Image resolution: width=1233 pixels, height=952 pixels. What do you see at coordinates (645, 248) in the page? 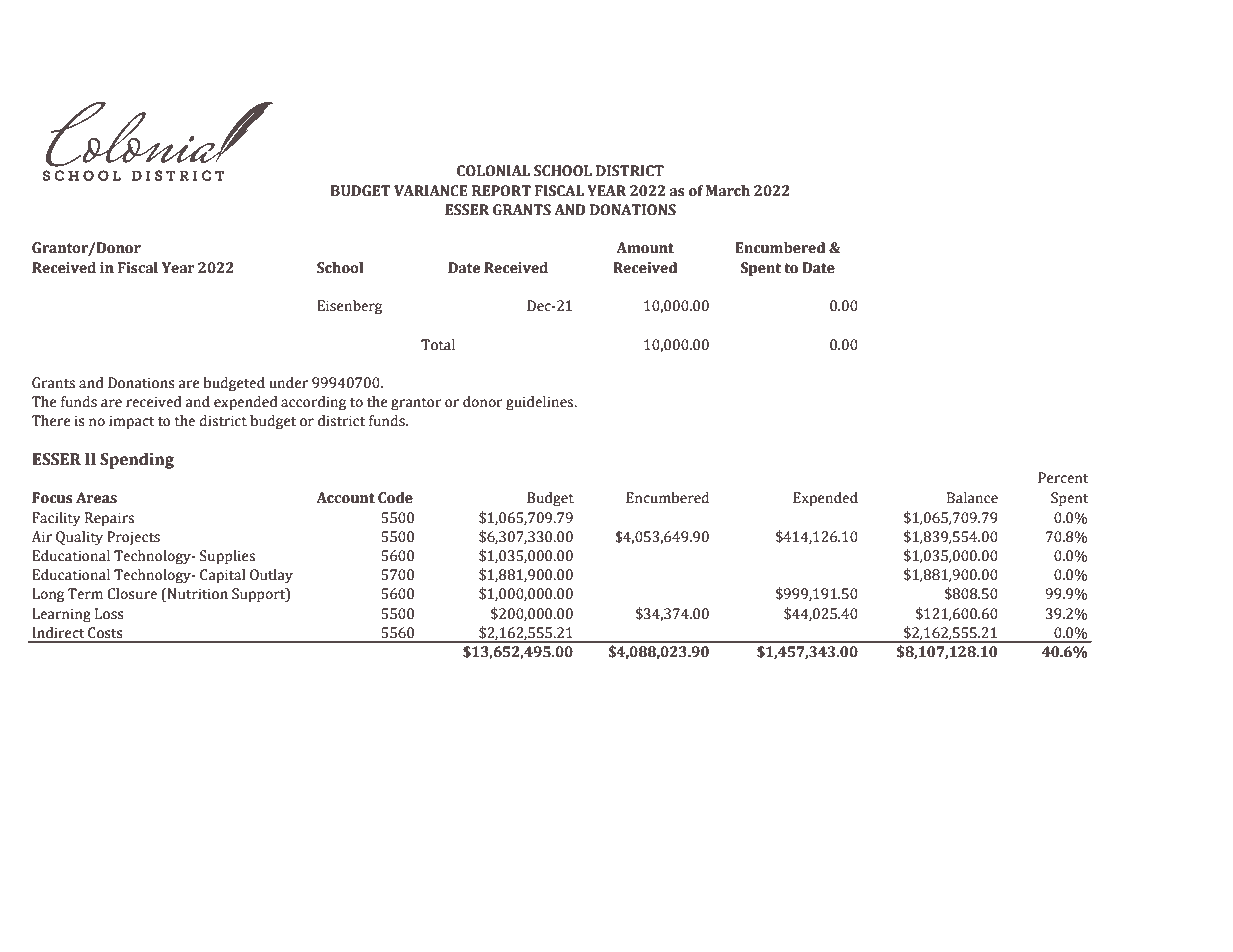
I see `Amount` at bounding box center [645, 248].
